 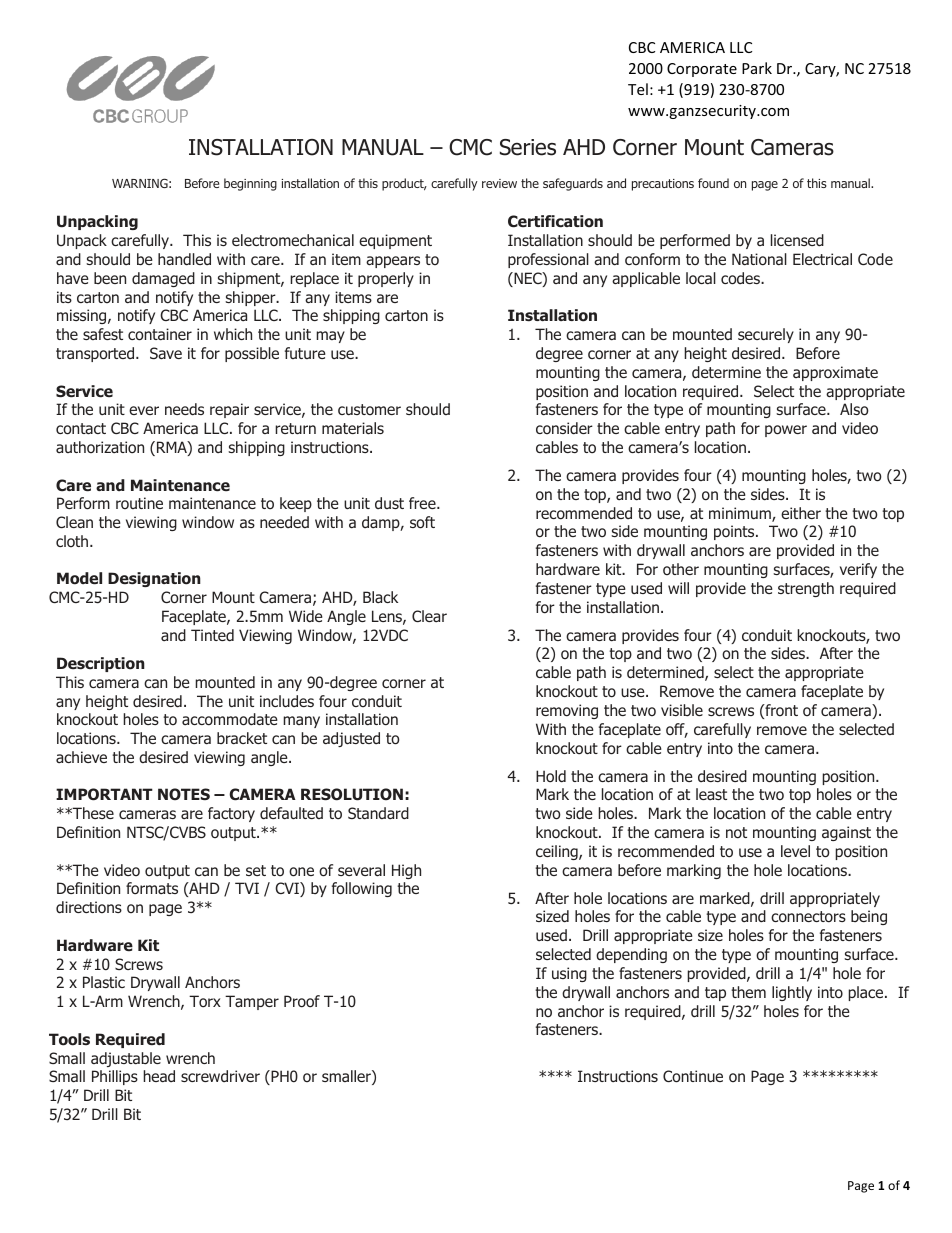 I want to click on container, so click(x=160, y=334).
